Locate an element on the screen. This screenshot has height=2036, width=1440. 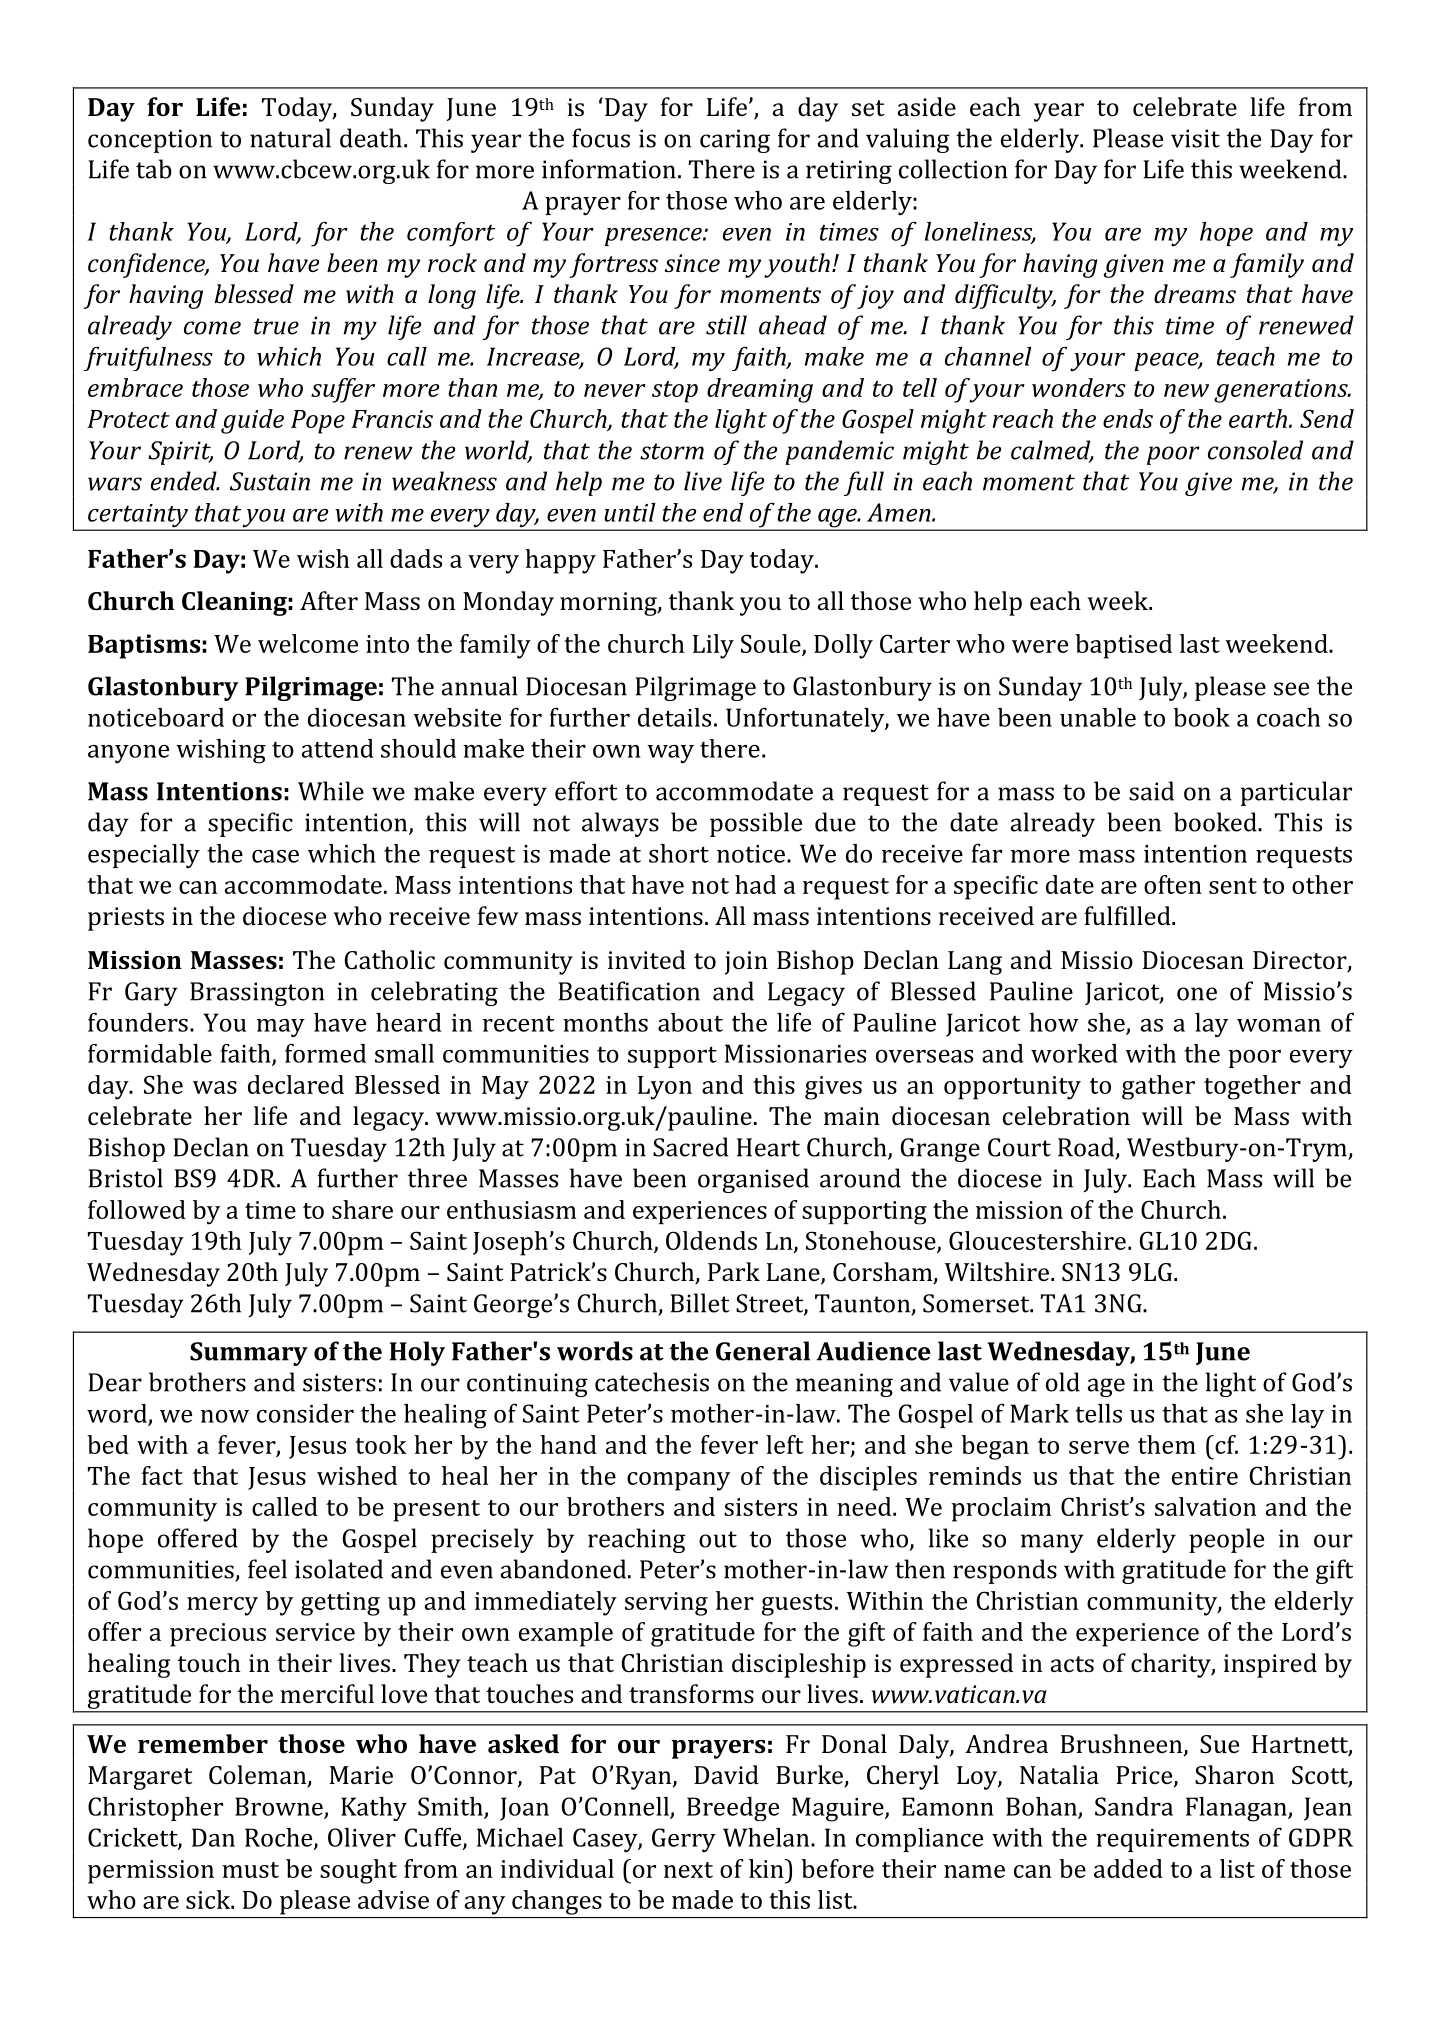
visit is located at coordinates (1195, 138).
